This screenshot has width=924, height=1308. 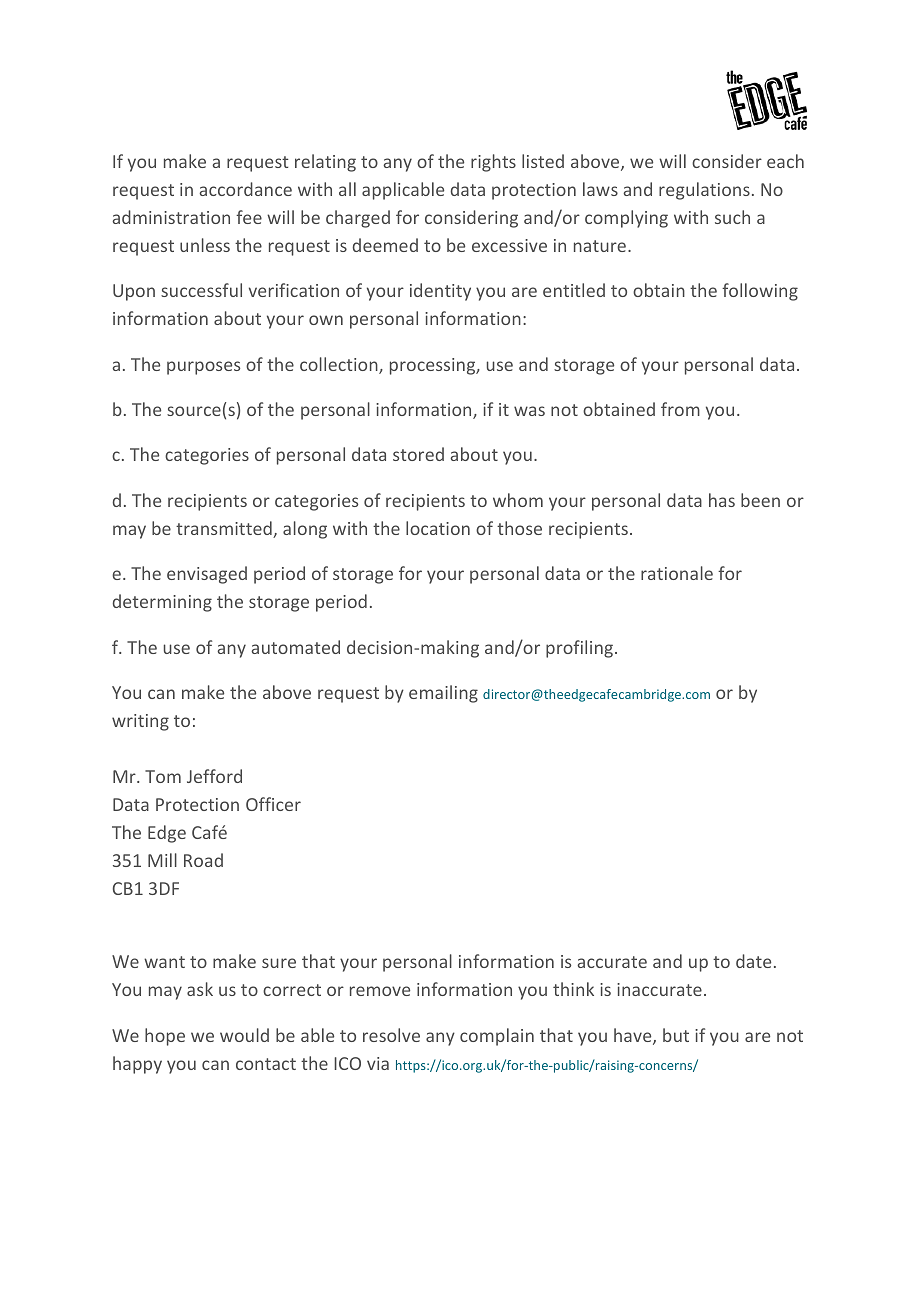 I want to click on date, so click(x=753, y=961).
